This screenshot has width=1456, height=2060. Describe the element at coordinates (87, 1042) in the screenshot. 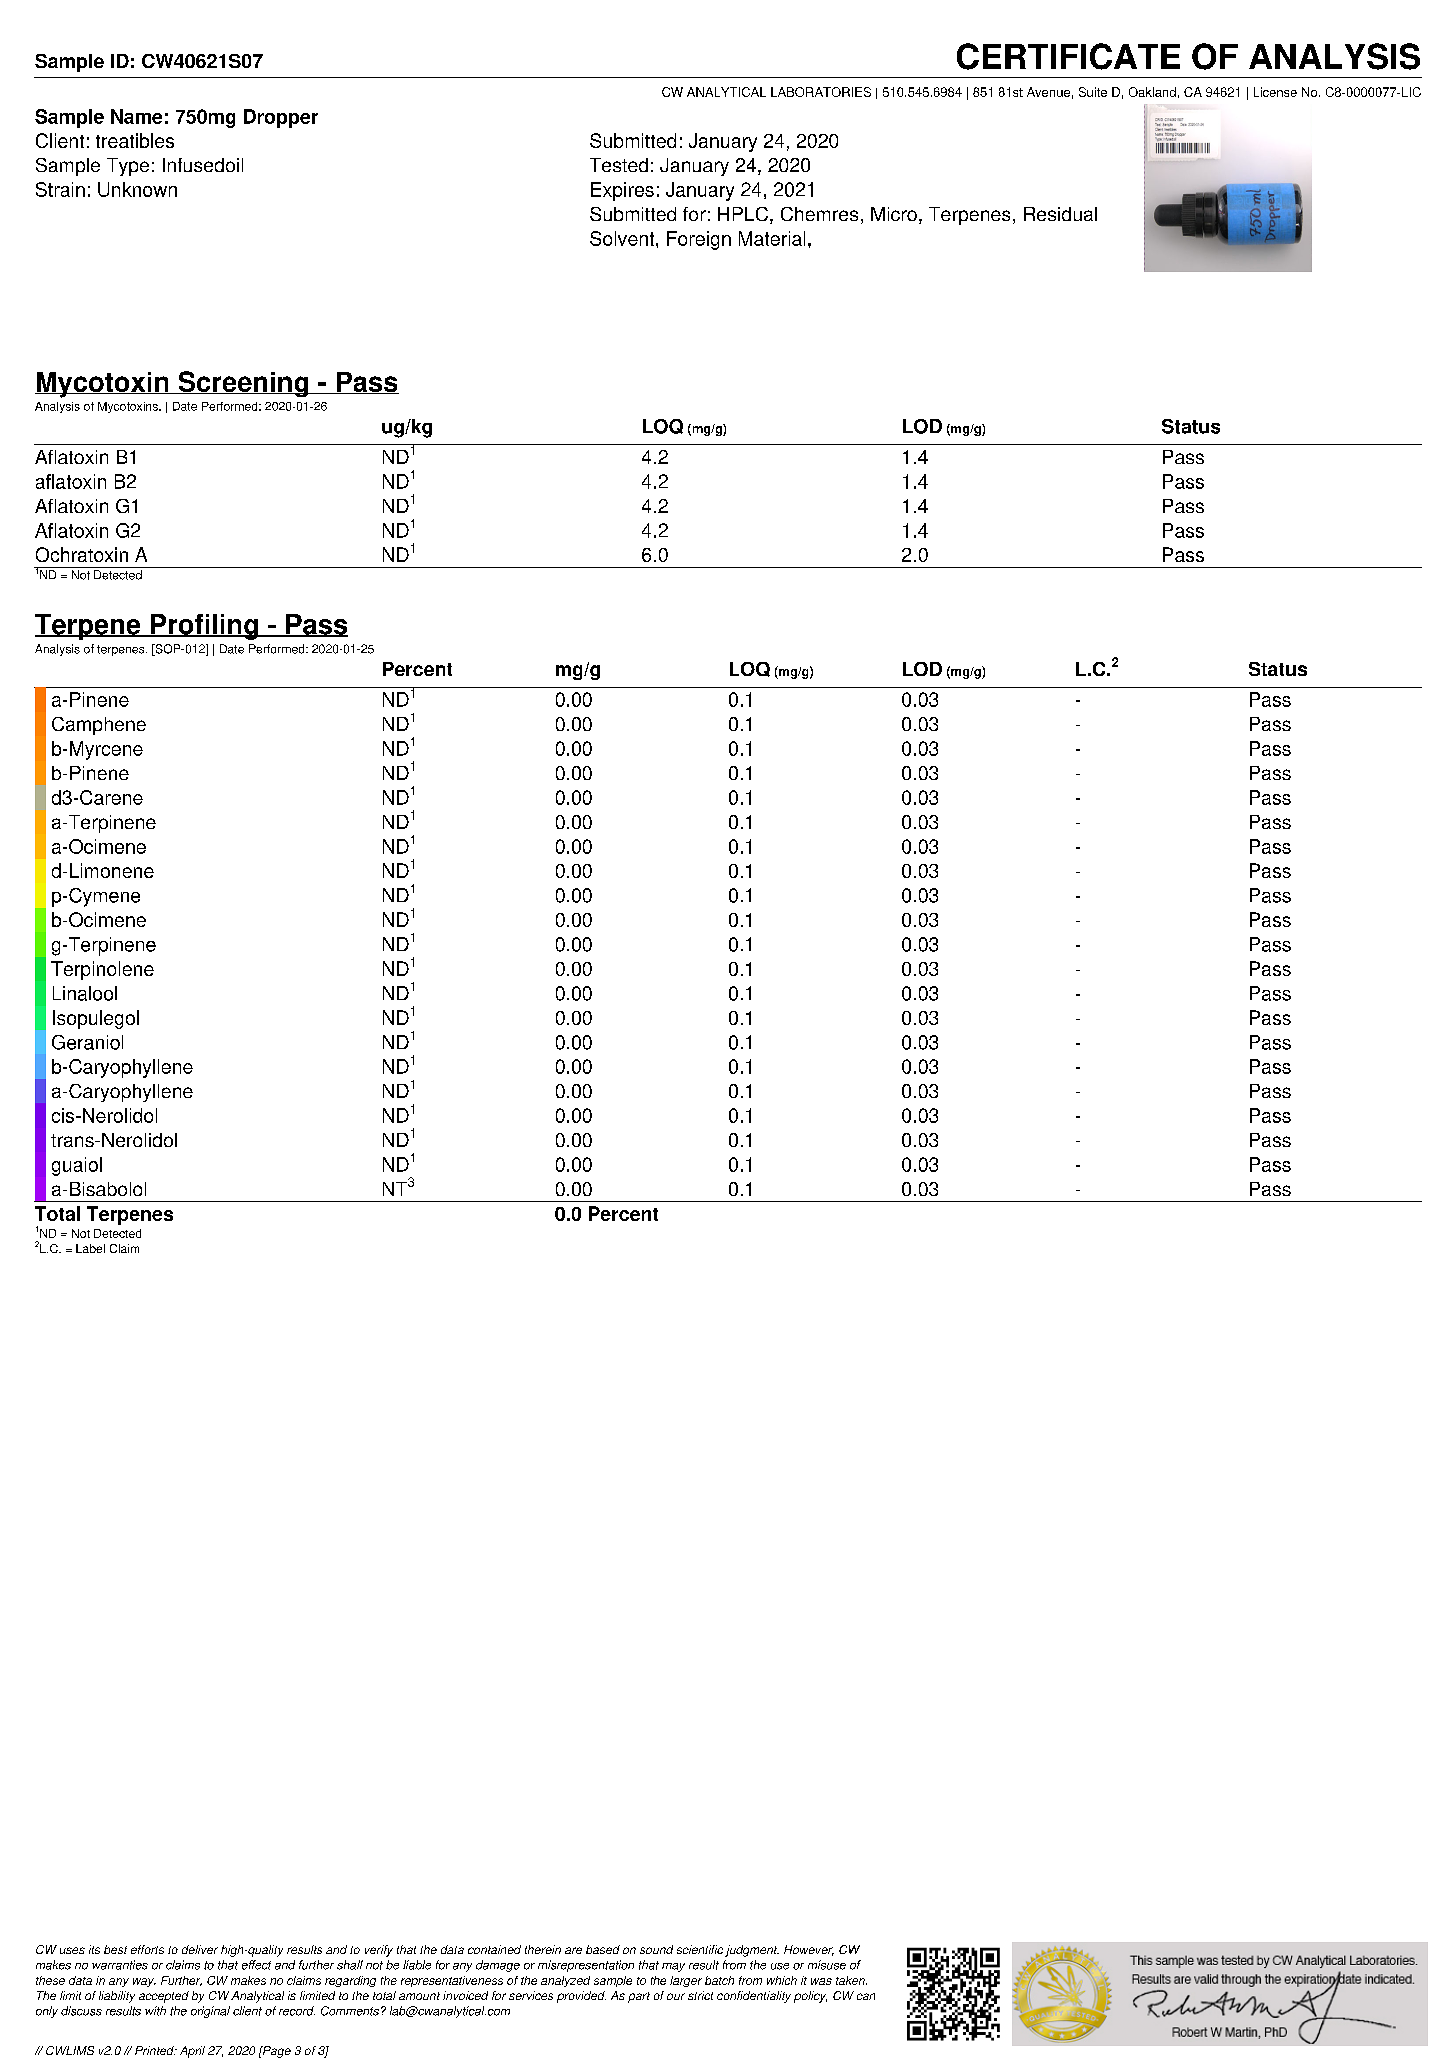

I see `Geraniol` at that location.
